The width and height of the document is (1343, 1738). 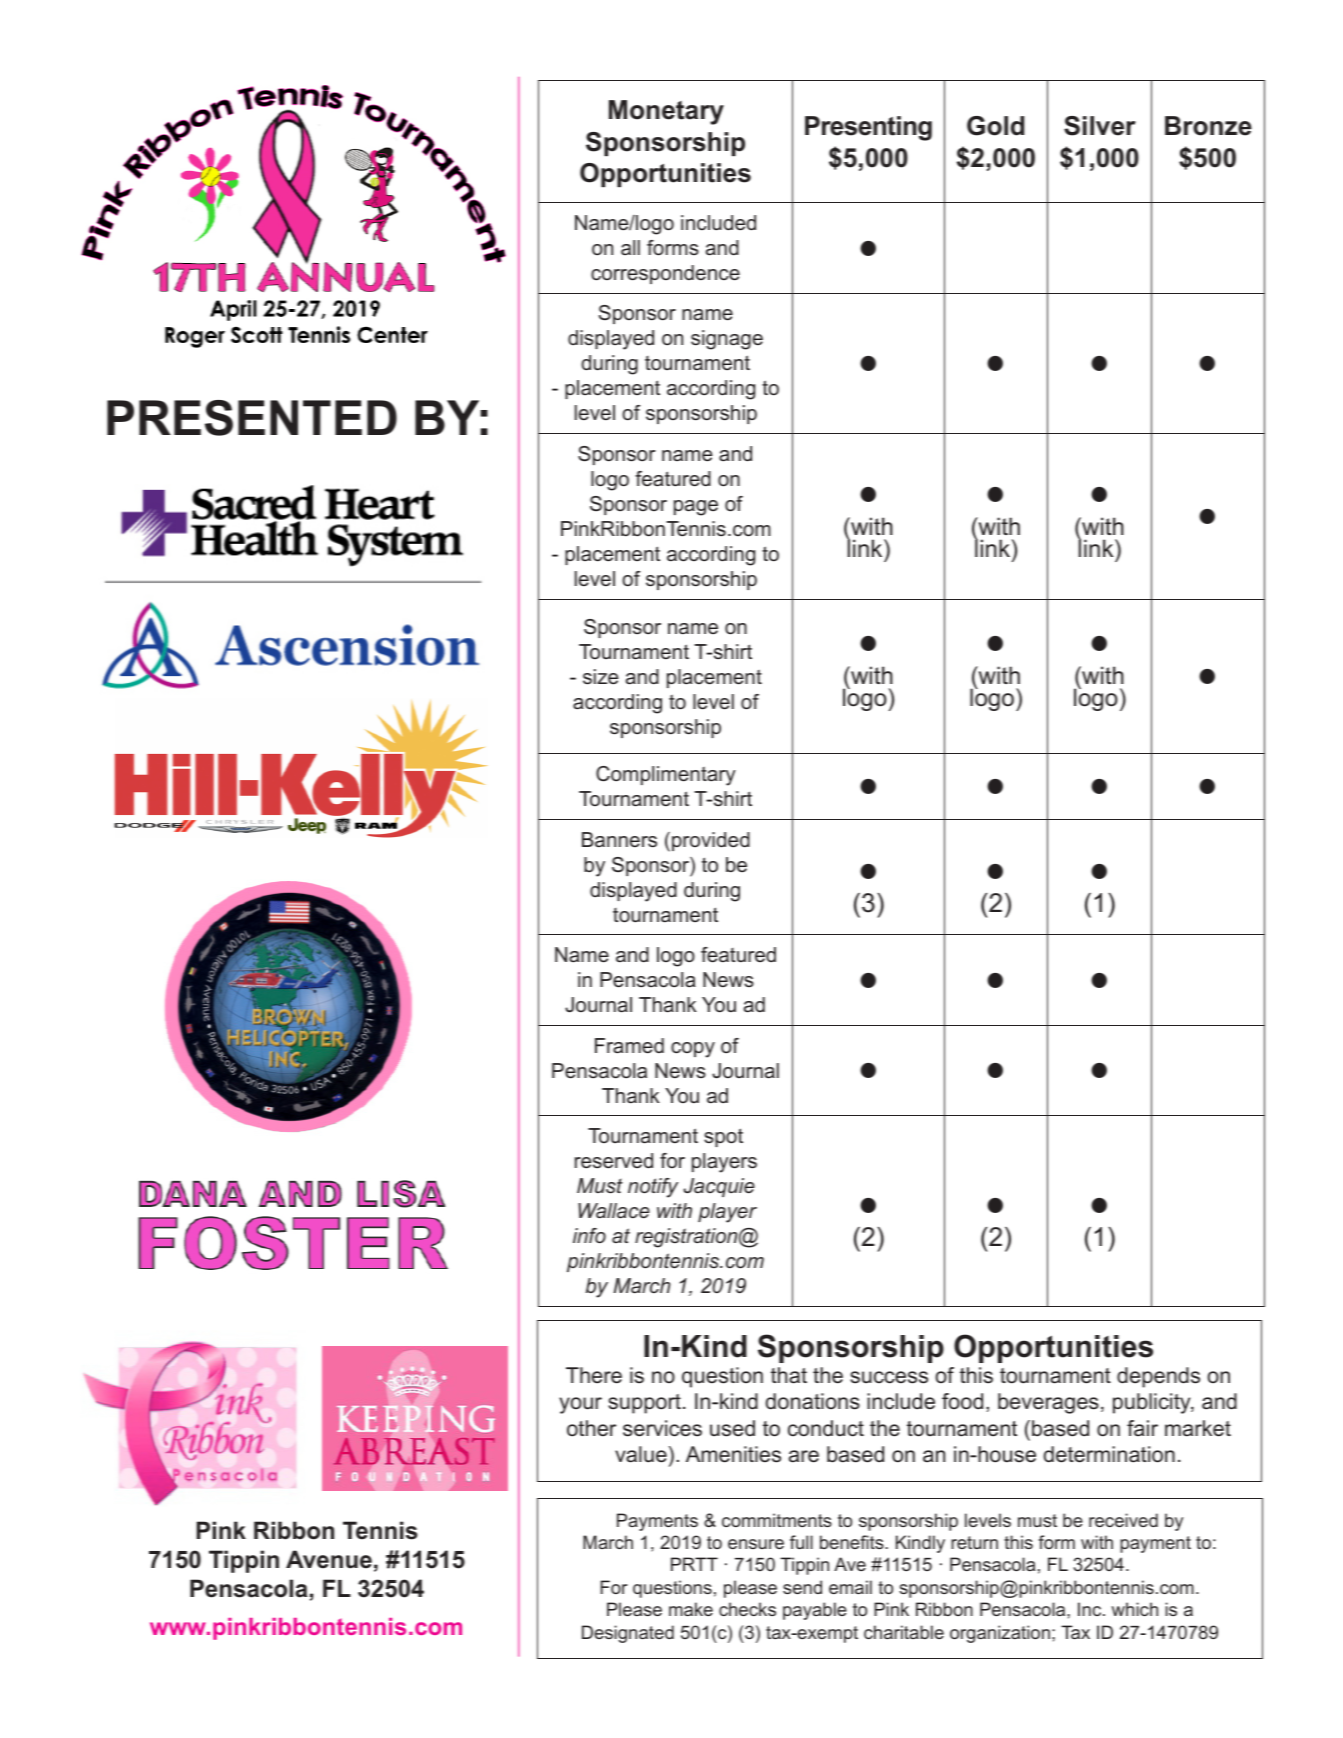 What do you see at coordinates (693, 1050) in the document?
I see `copy` at bounding box center [693, 1050].
